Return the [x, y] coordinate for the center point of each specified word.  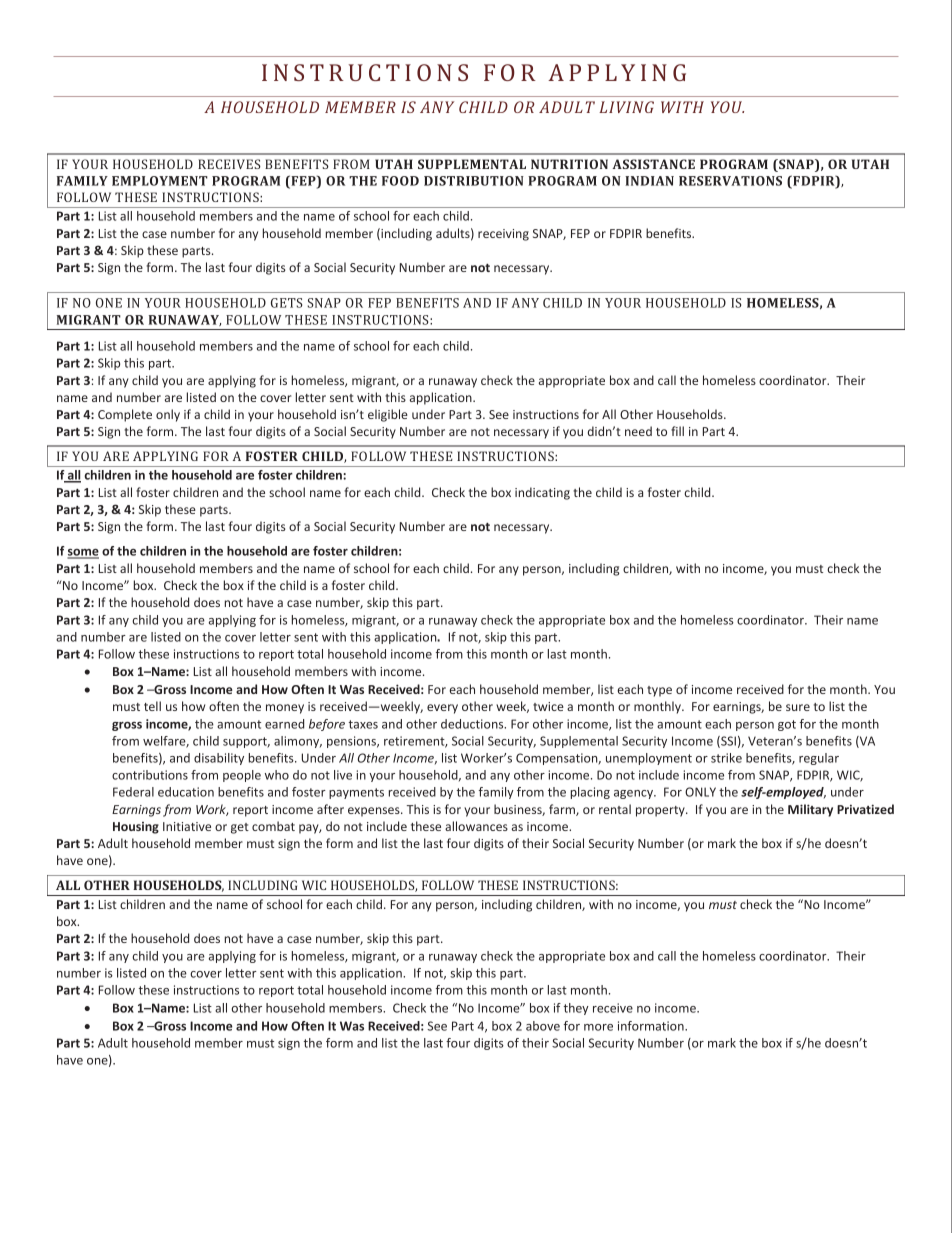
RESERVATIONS [730, 181]
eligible [388, 415]
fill [677, 431]
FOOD [400, 181]
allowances [476, 826]
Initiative [187, 826]
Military [810, 810]
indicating [542, 493]
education [186, 792]
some [83, 554]
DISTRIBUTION [474, 181]
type [659, 691]
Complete [125, 415]
